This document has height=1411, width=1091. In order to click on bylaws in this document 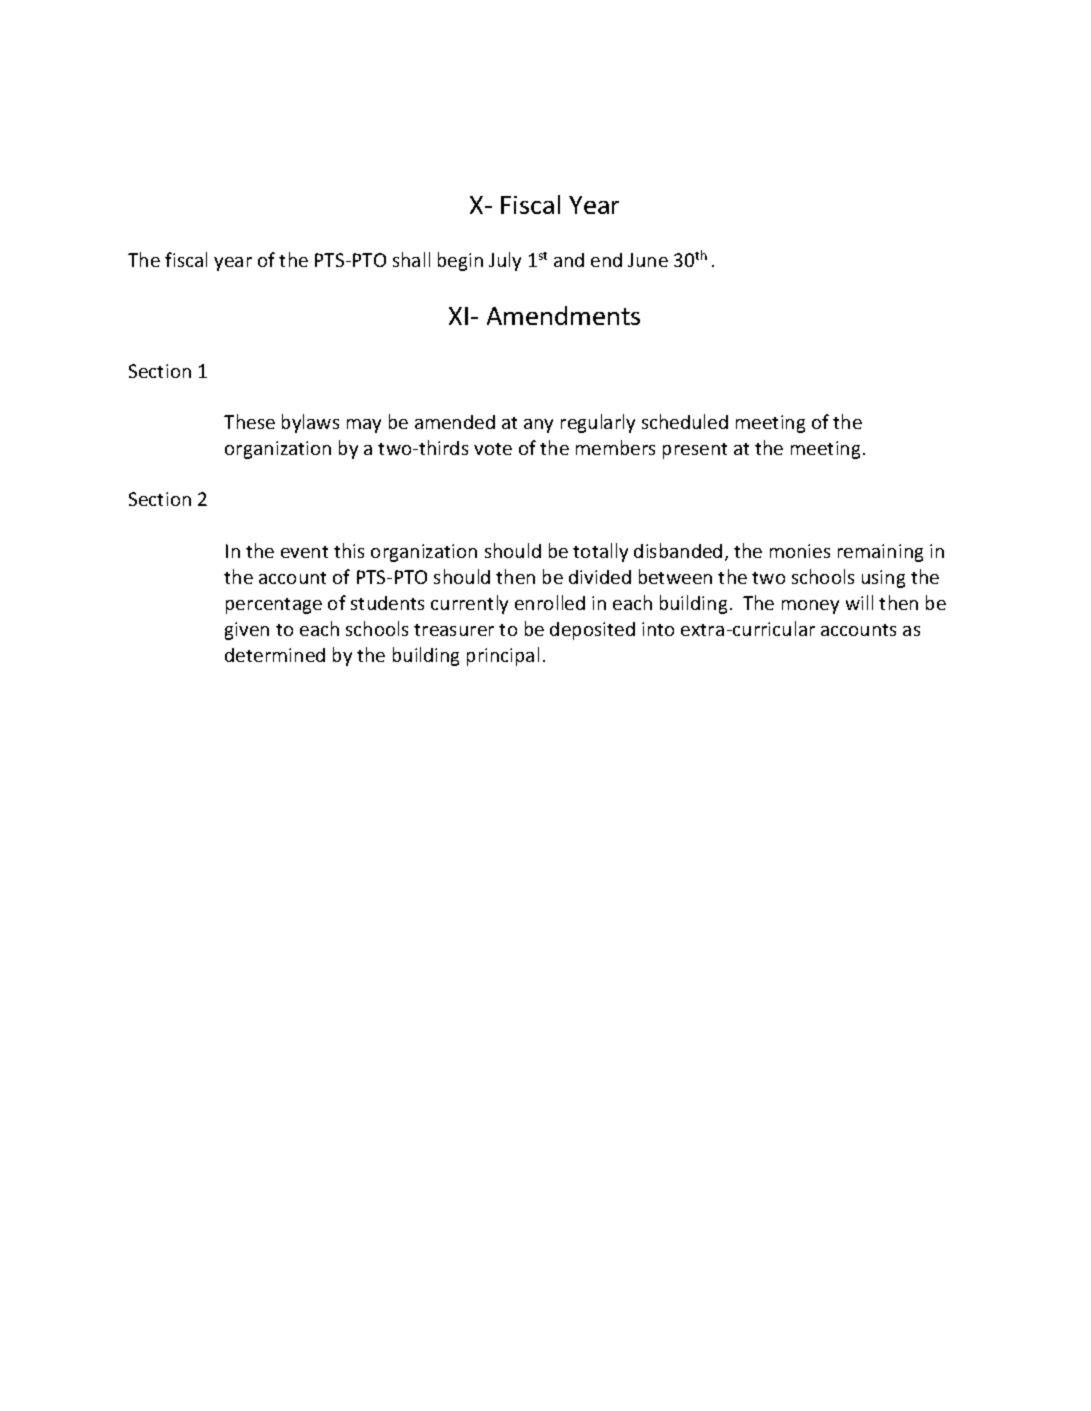, I will do `click(310, 423)`.
